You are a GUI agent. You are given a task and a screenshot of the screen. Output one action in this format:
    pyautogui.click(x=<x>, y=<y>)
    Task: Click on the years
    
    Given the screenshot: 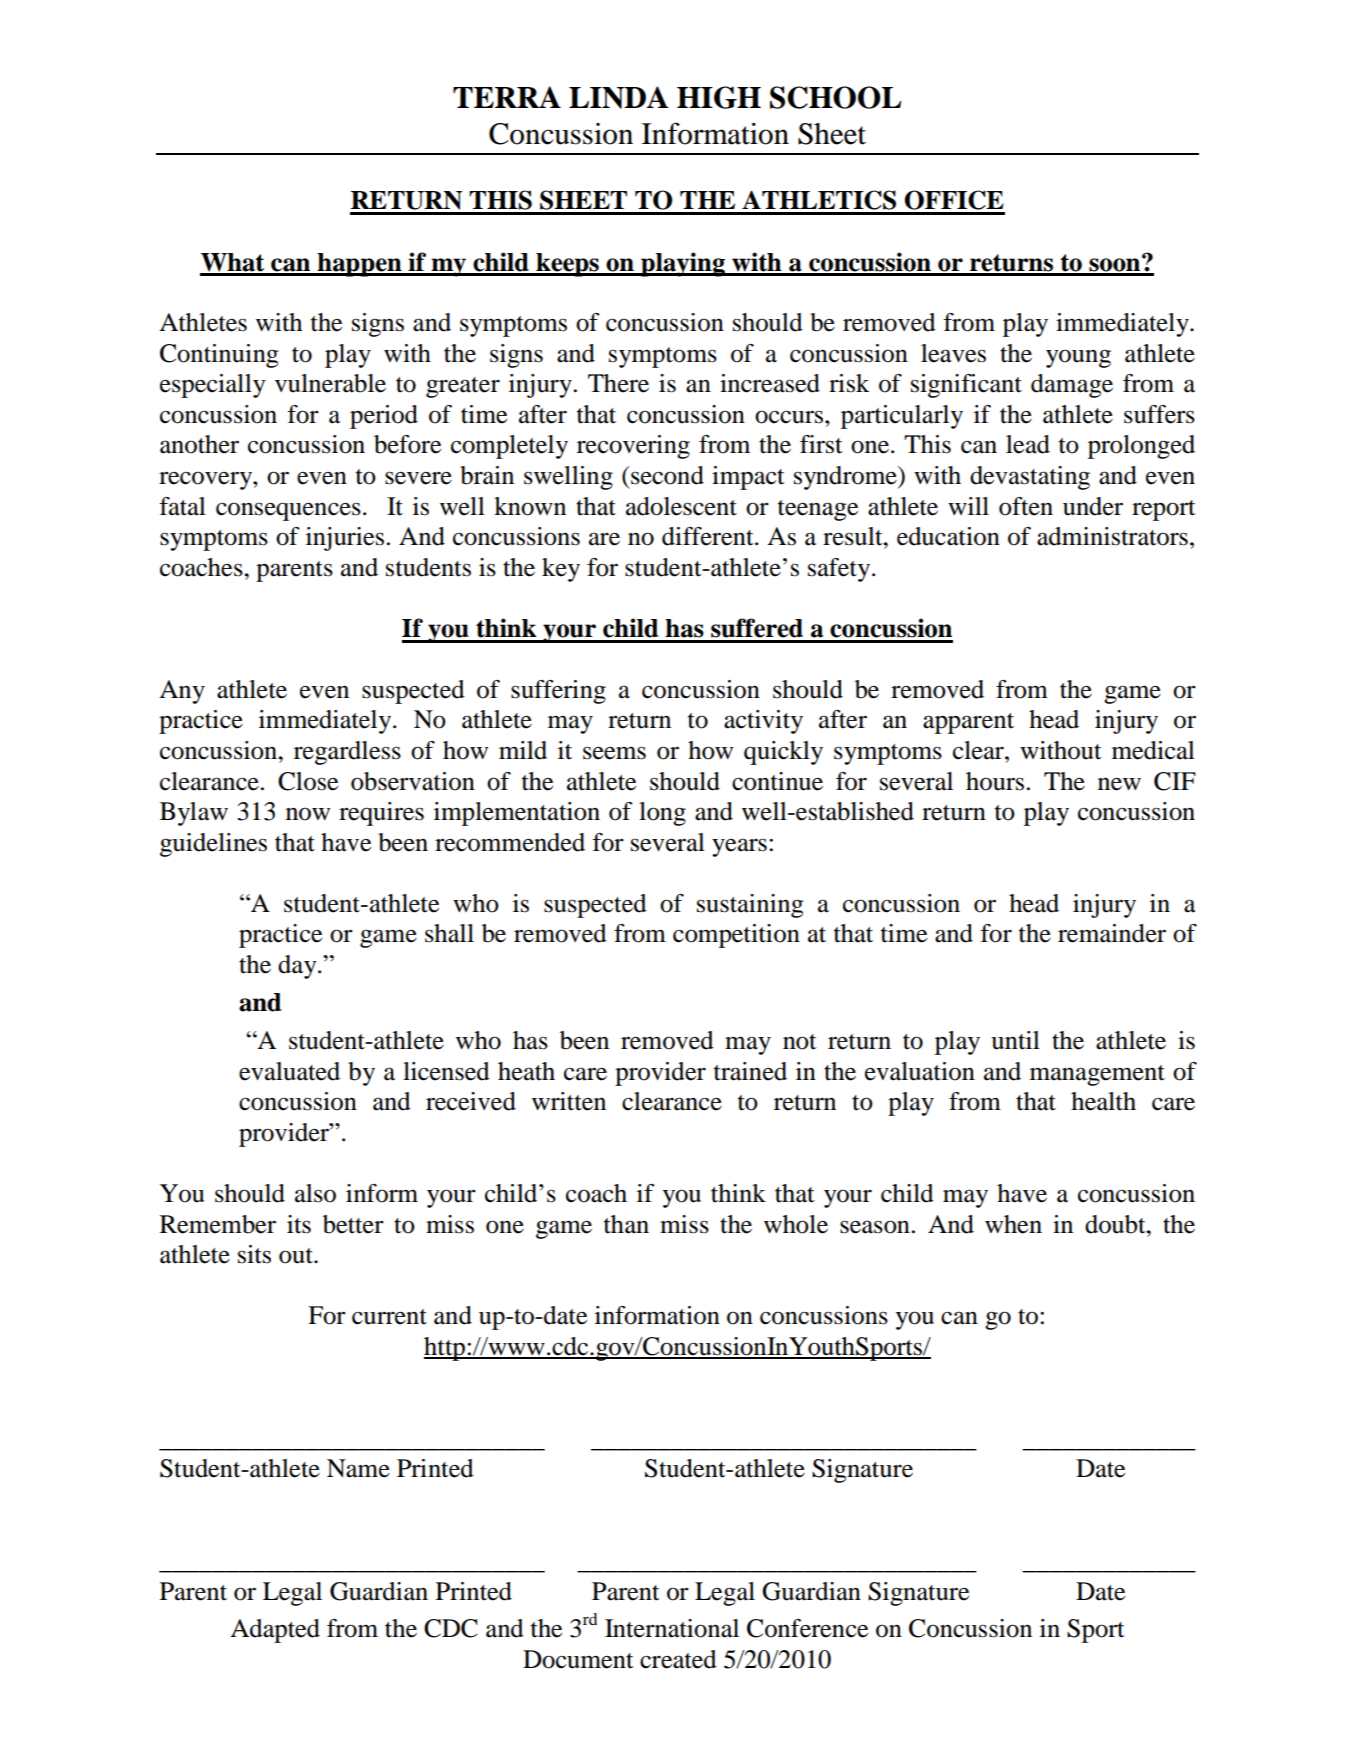 What is the action you would take?
    pyautogui.click(x=739, y=847)
